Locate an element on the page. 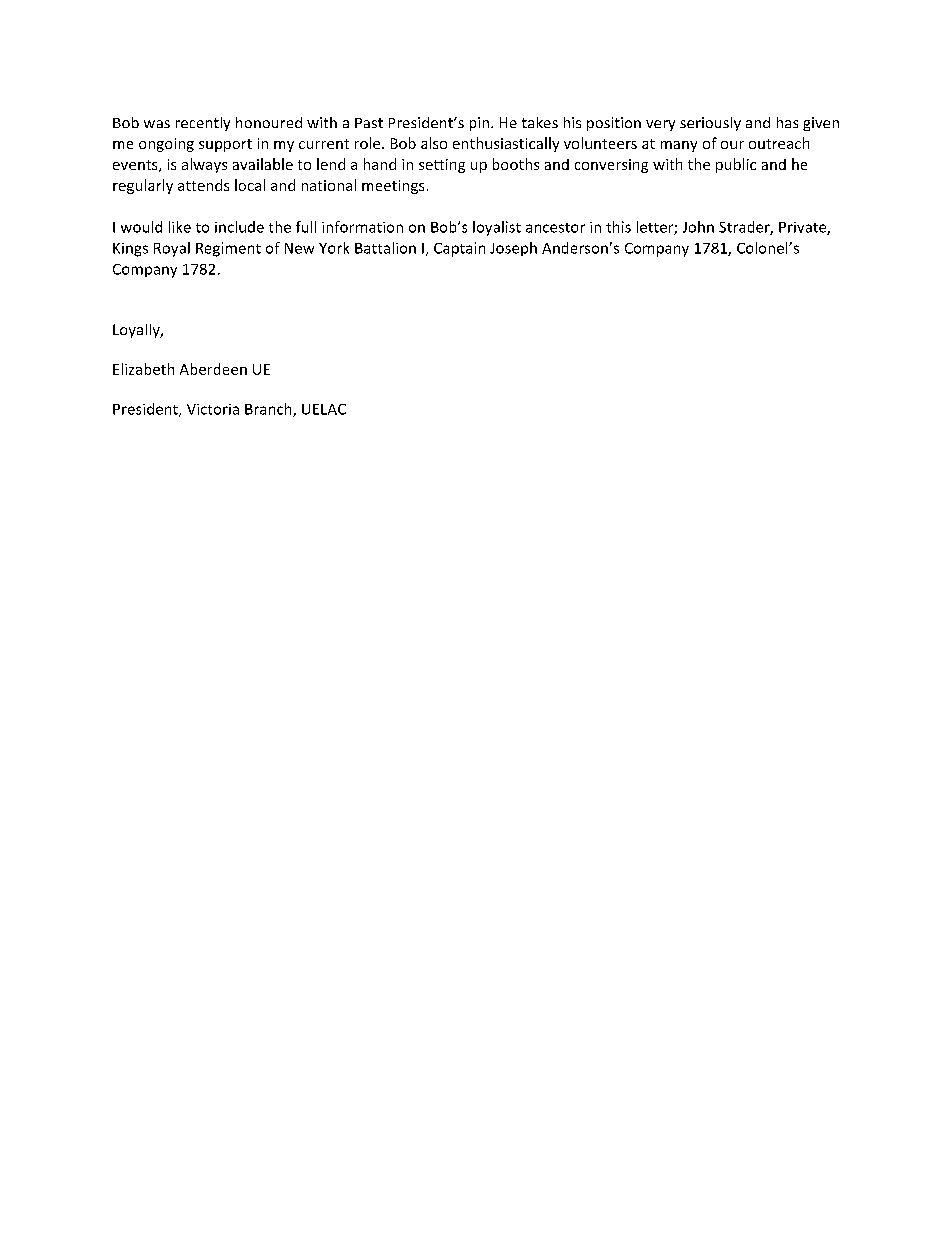 The width and height of the page is (952, 1233). include is located at coordinates (239, 227).
